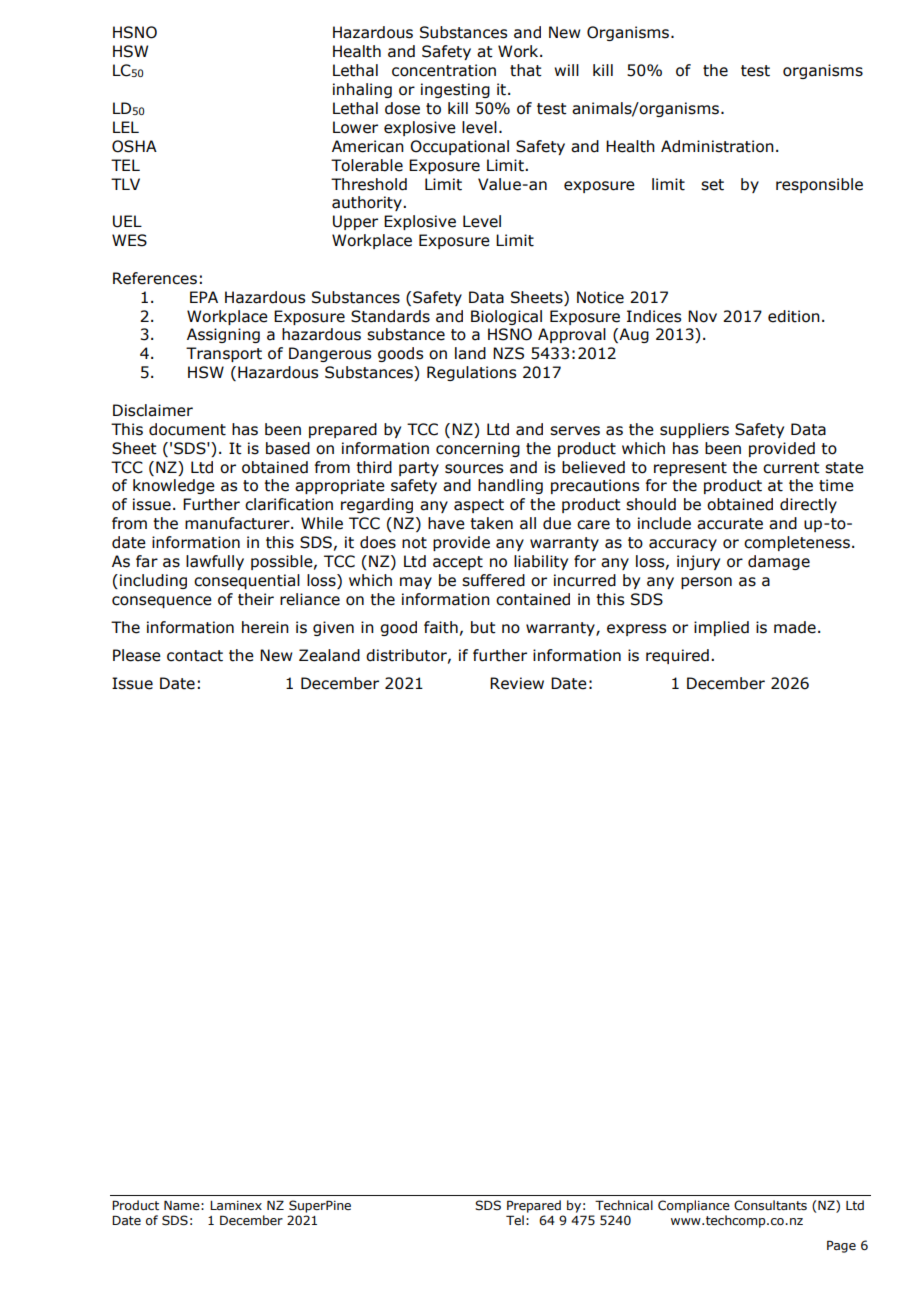 This screenshot has height=1307, width=924. Describe the element at coordinates (195, 656) in the screenshot. I see `contact` at that location.
